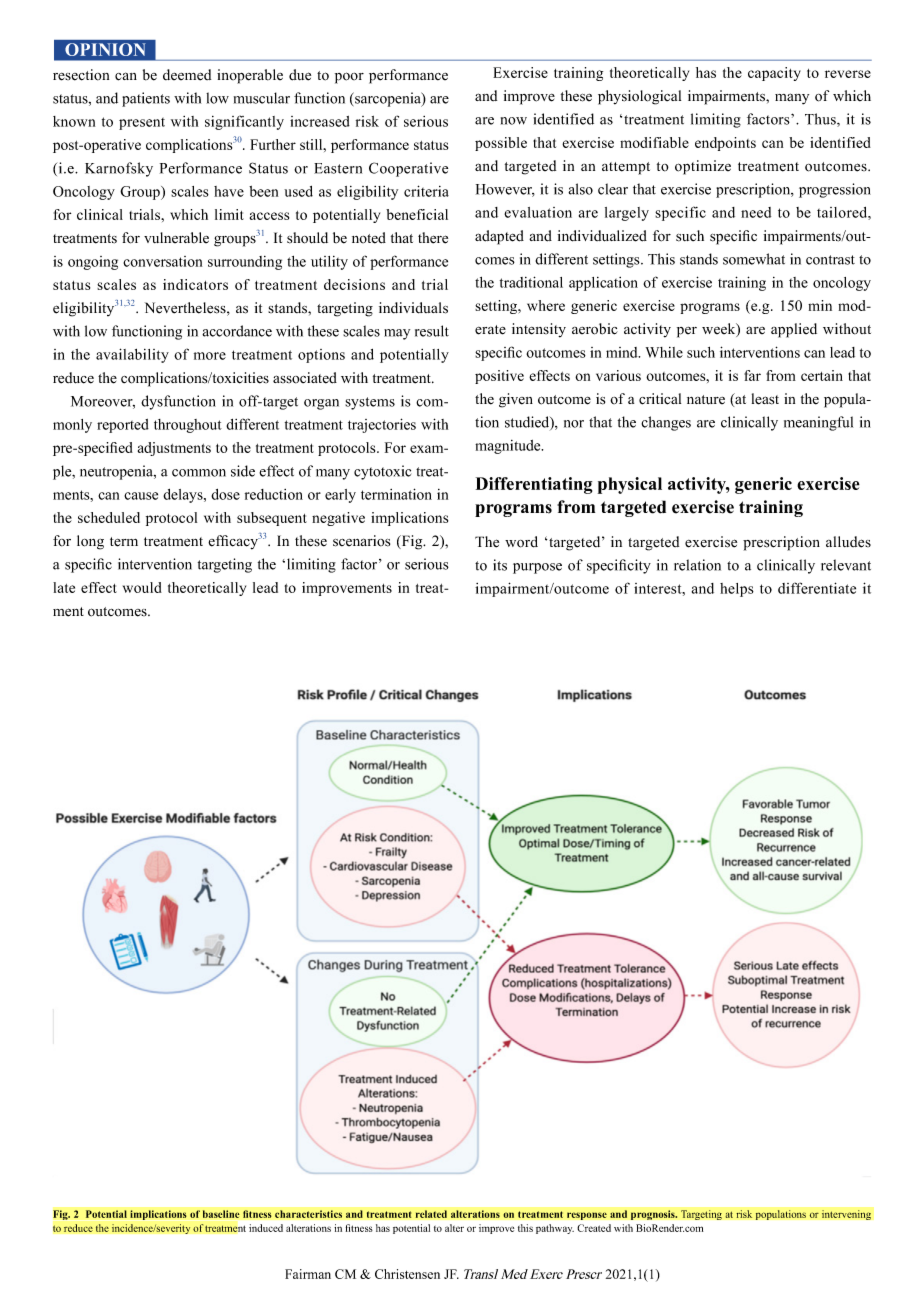  I want to click on helps, so click(737, 590).
